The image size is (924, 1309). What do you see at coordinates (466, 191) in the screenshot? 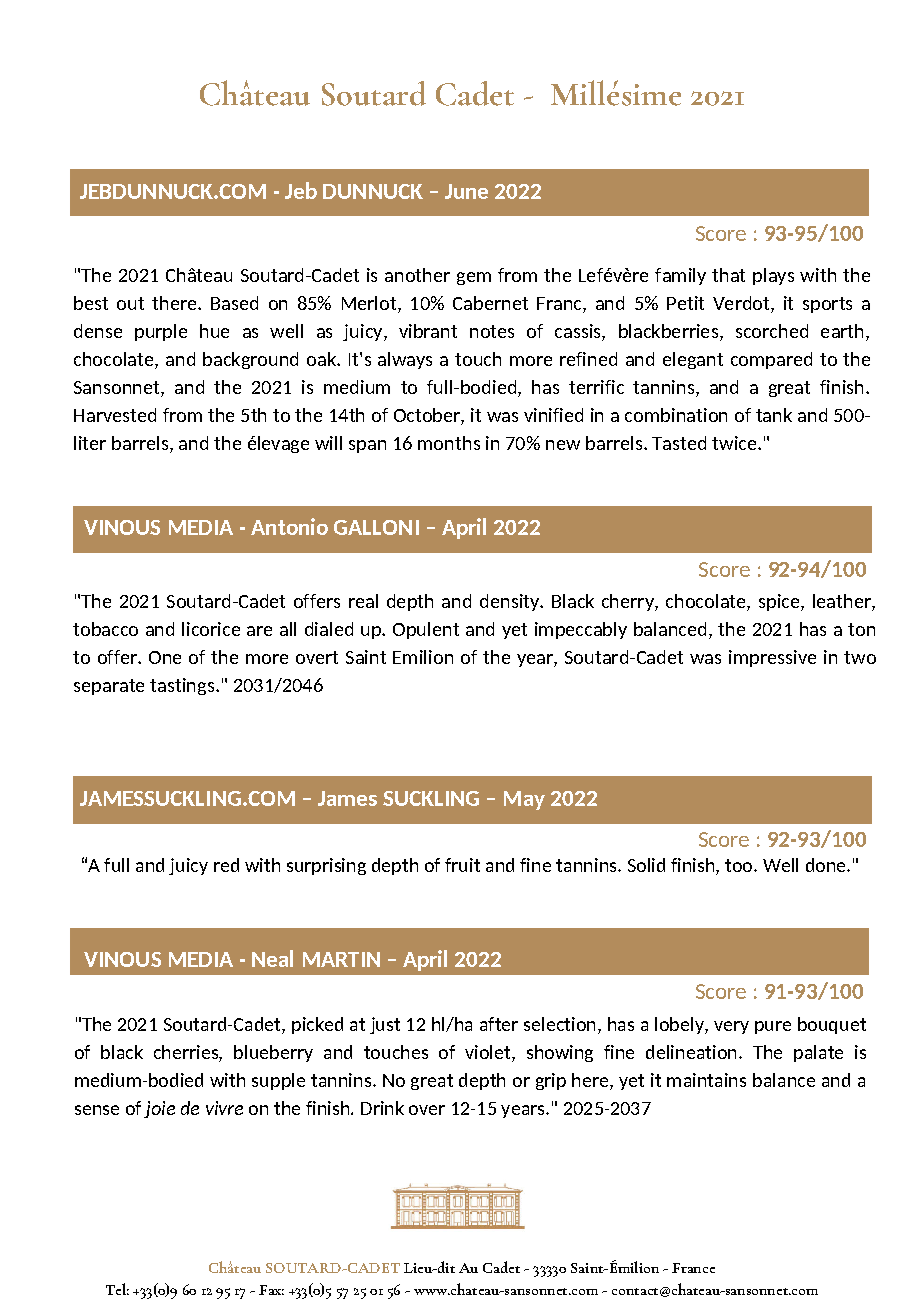
I see `June` at bounding box center [466, 191].
